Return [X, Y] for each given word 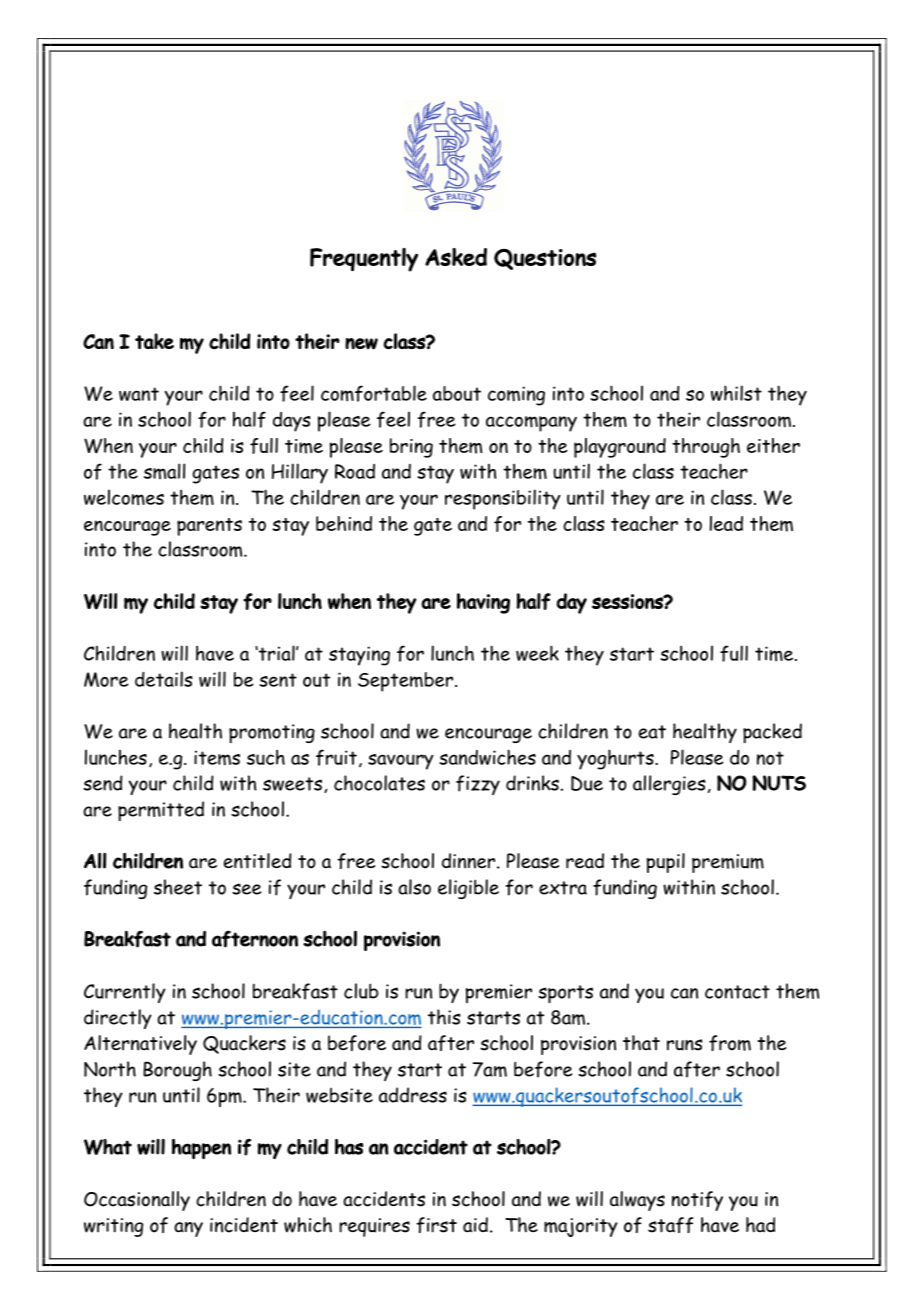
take [154, 341]
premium [728, 863]
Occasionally [137, 1201]
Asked [456, 257]
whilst [736, 393]
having [483, 603]
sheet [178, 887]
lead [726, 523]
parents [209, 527]
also [414, 887]
